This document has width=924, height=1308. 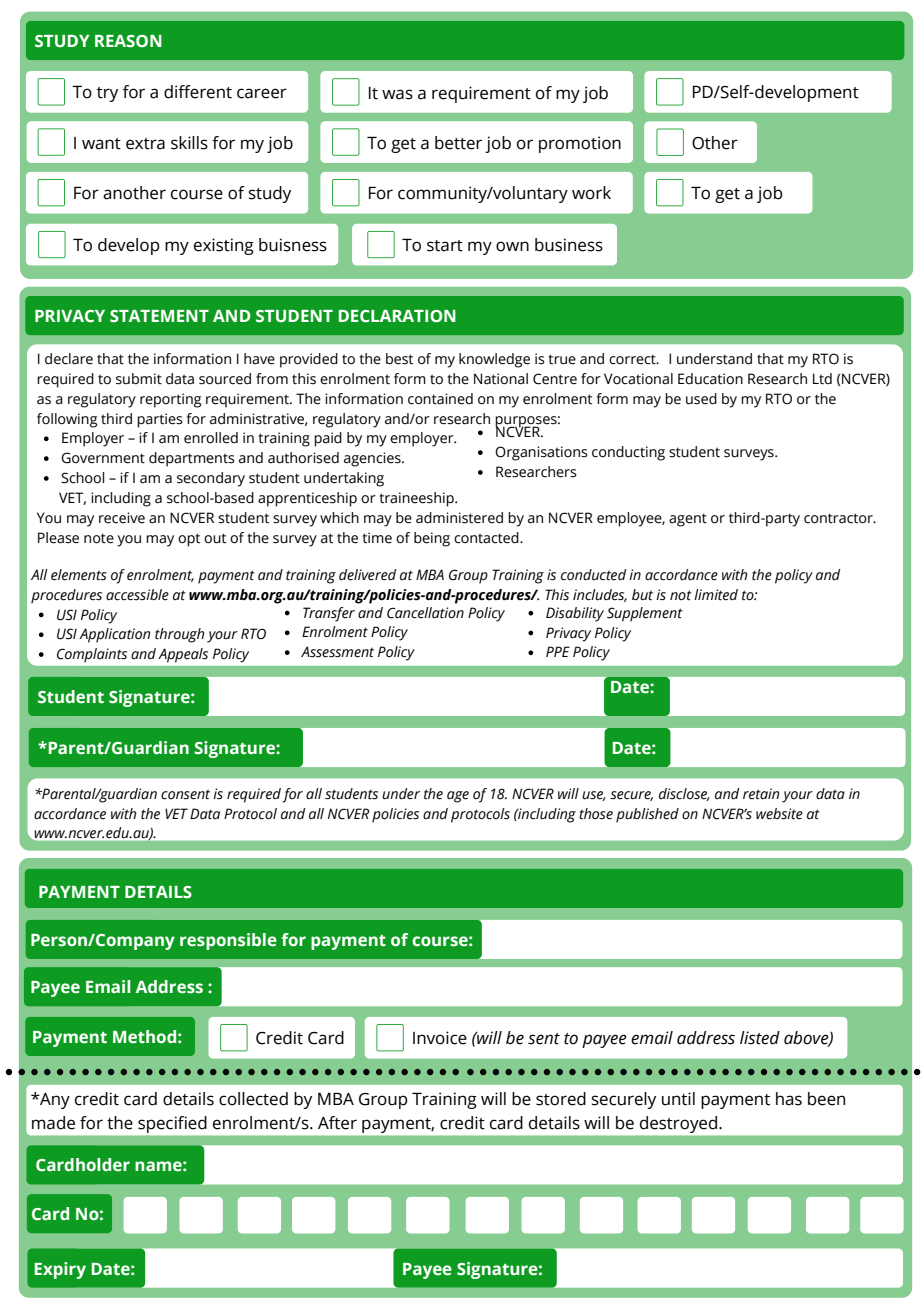 I want to click on Cancellation, so click(x=425, y=613).
